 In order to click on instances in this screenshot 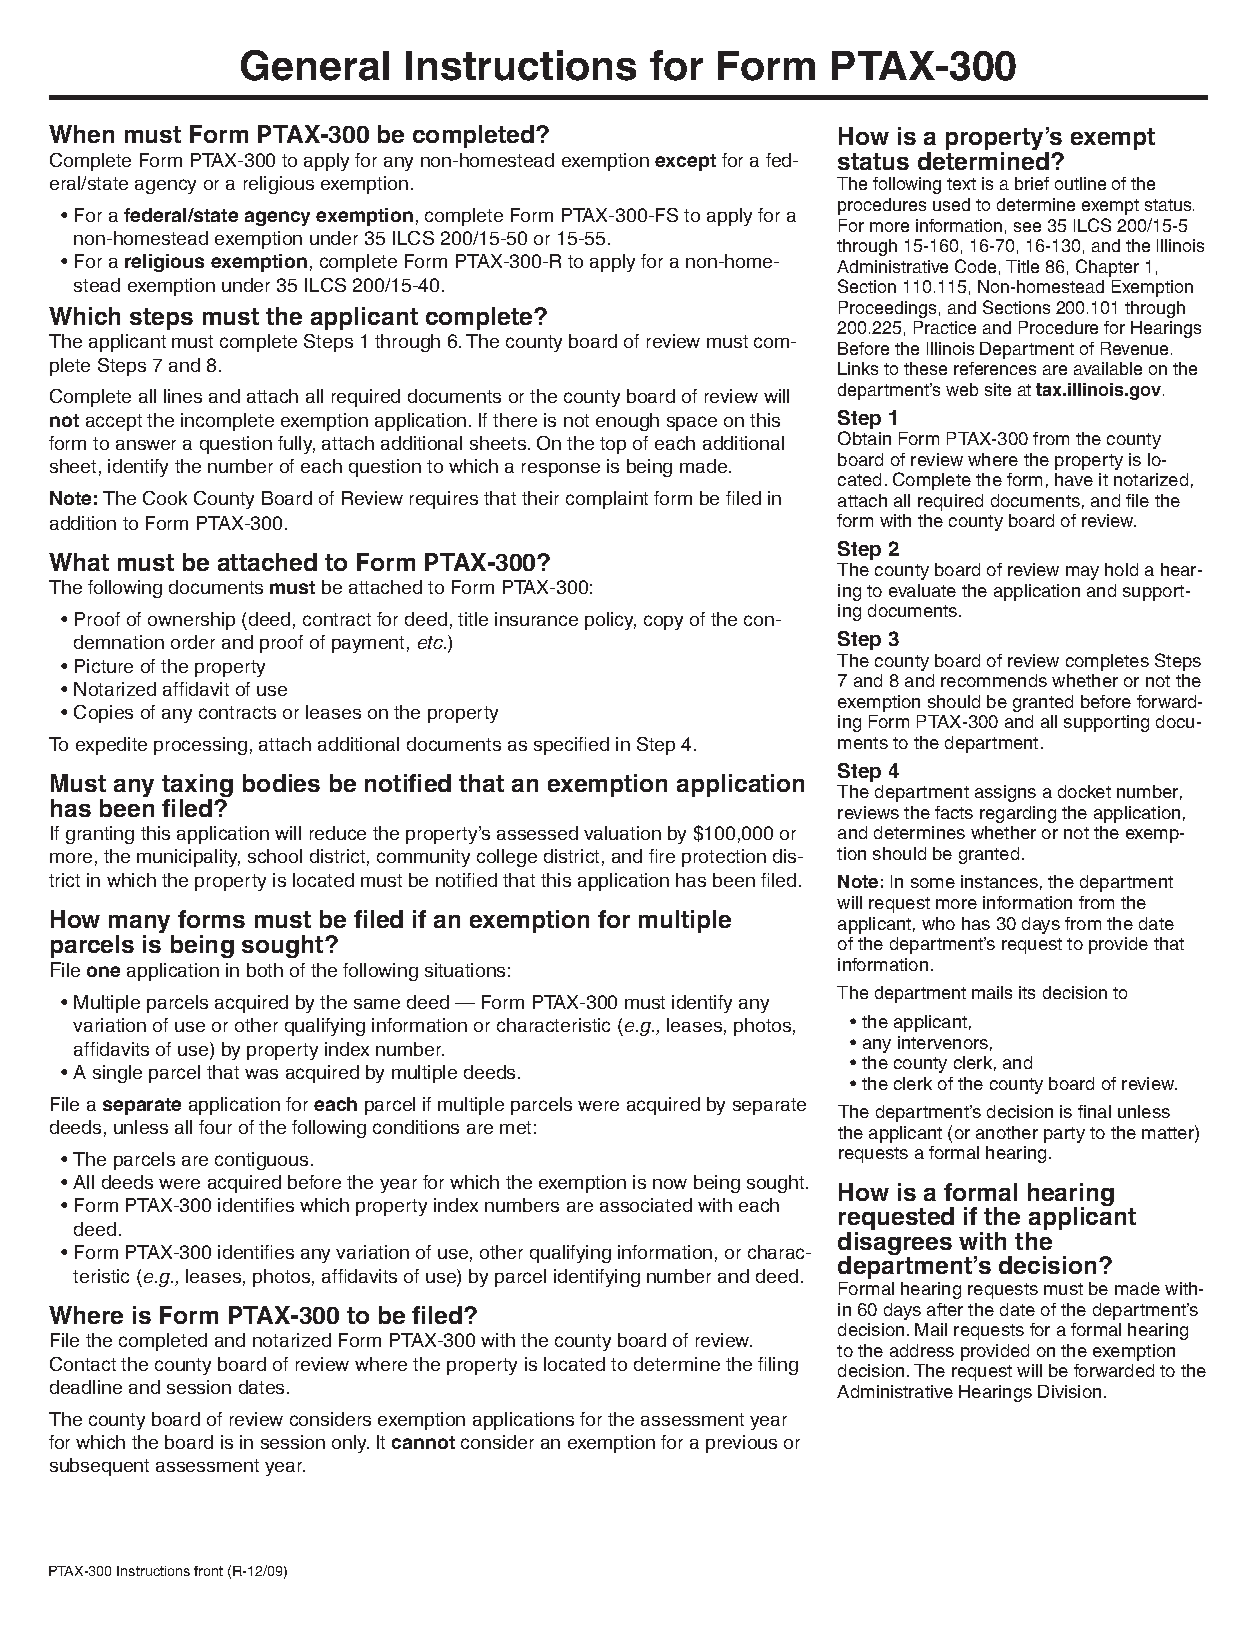, I will do `click(999, 881)`.
